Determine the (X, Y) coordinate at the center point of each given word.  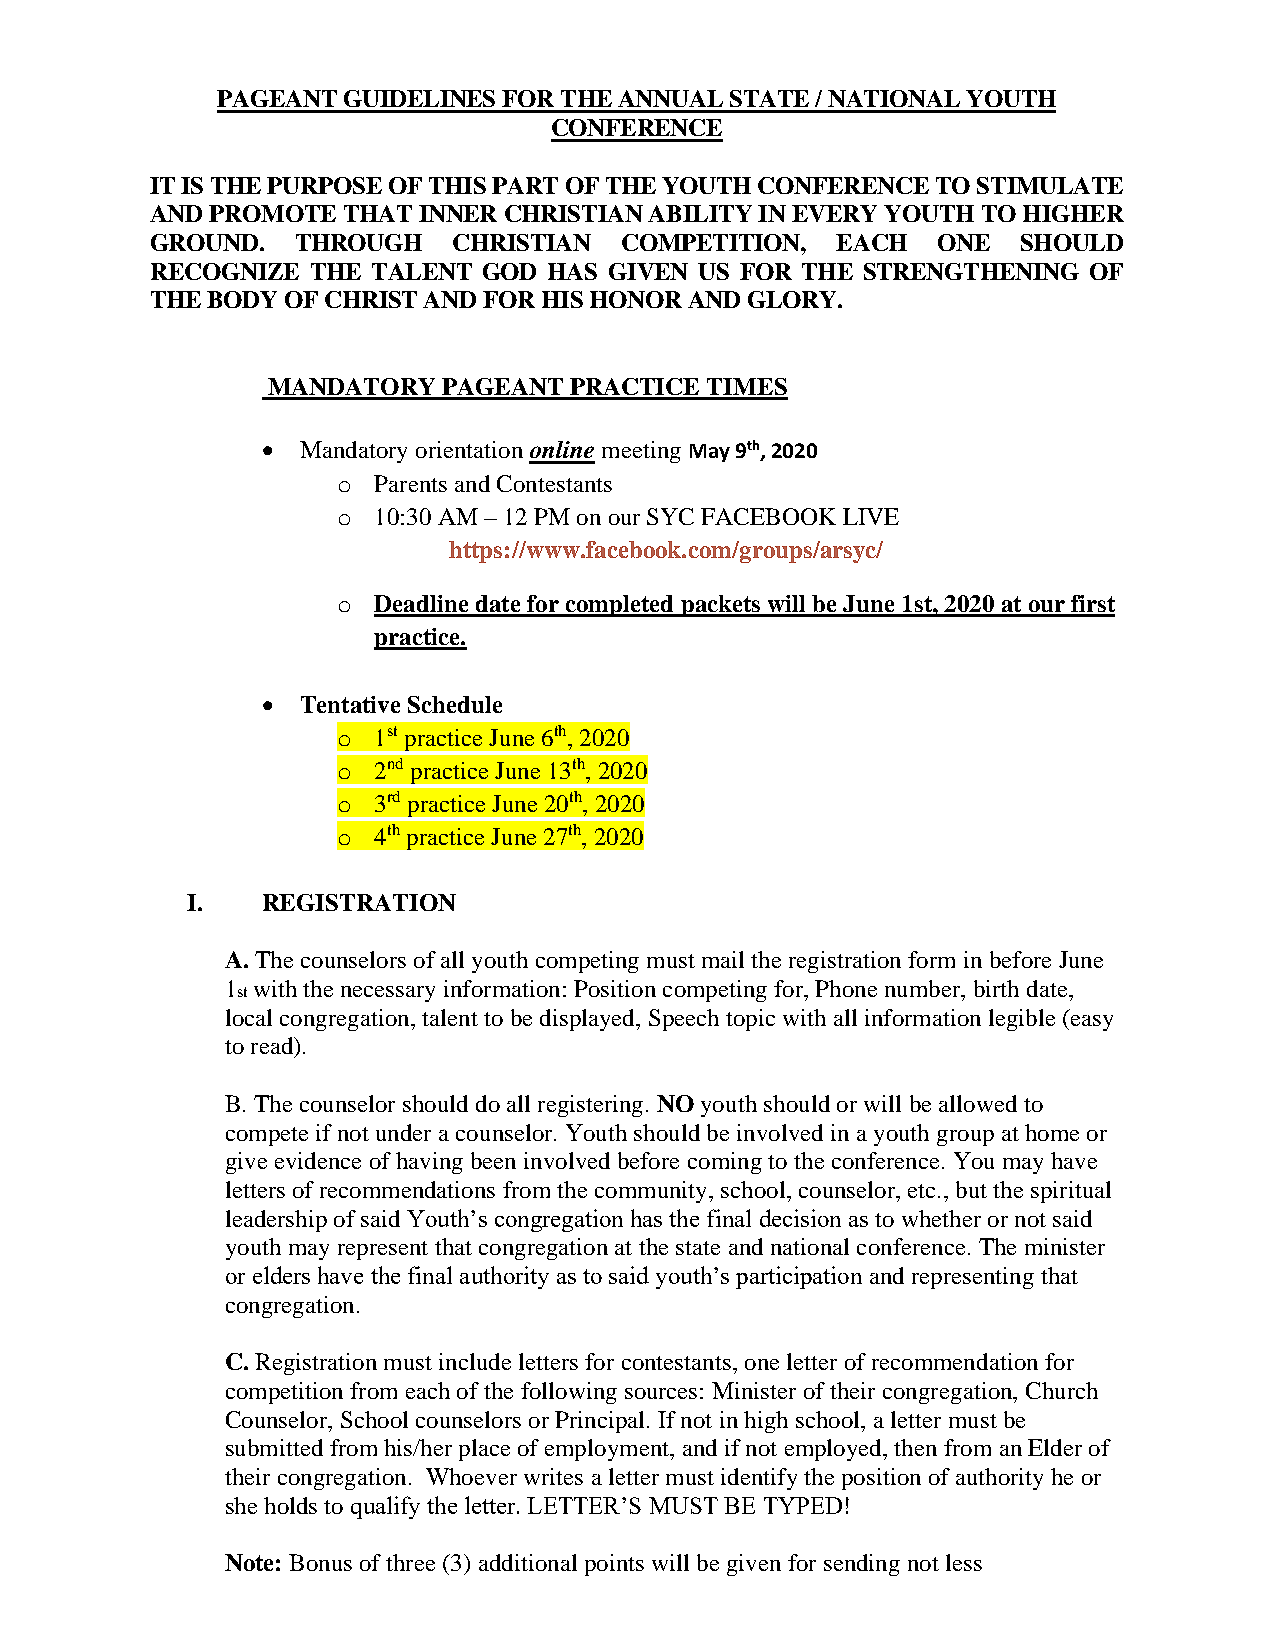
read (273, 1045)
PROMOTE (272, 213)
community (652, 1192)
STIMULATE (1050, 185)
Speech (684, 1020)
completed (619, 606)
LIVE (871, 516)
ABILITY (700, 213)
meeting (641, 452)
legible (1022, 1020)
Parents (410, 483)
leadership (276, 1221)
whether (941, 1218)
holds (290, 1505)
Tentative (350, 704)
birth (996, 988)
